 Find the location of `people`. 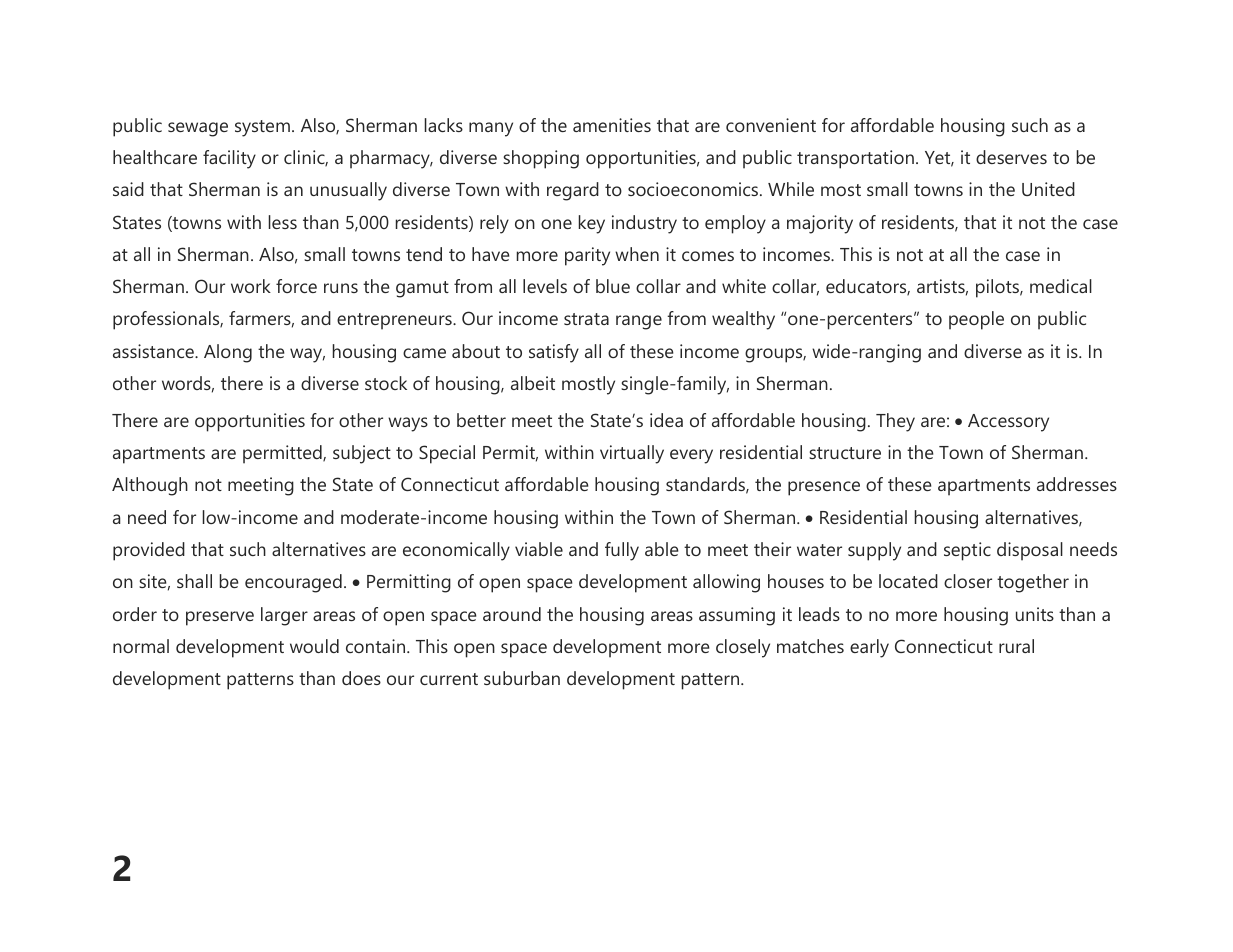

people is located at coordinates (976, 320).
